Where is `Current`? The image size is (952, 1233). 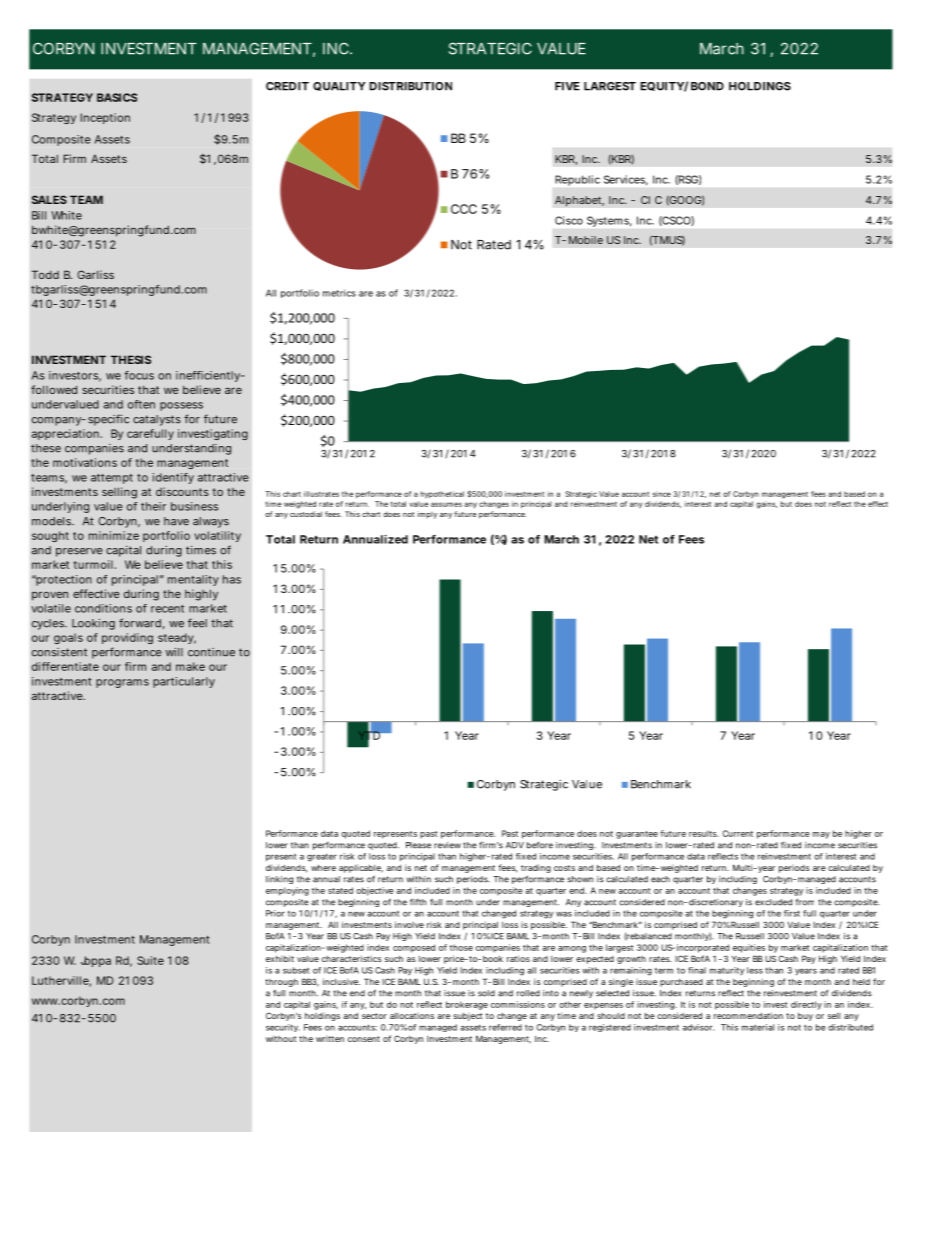
Current is located at coordinates (737, 833).
